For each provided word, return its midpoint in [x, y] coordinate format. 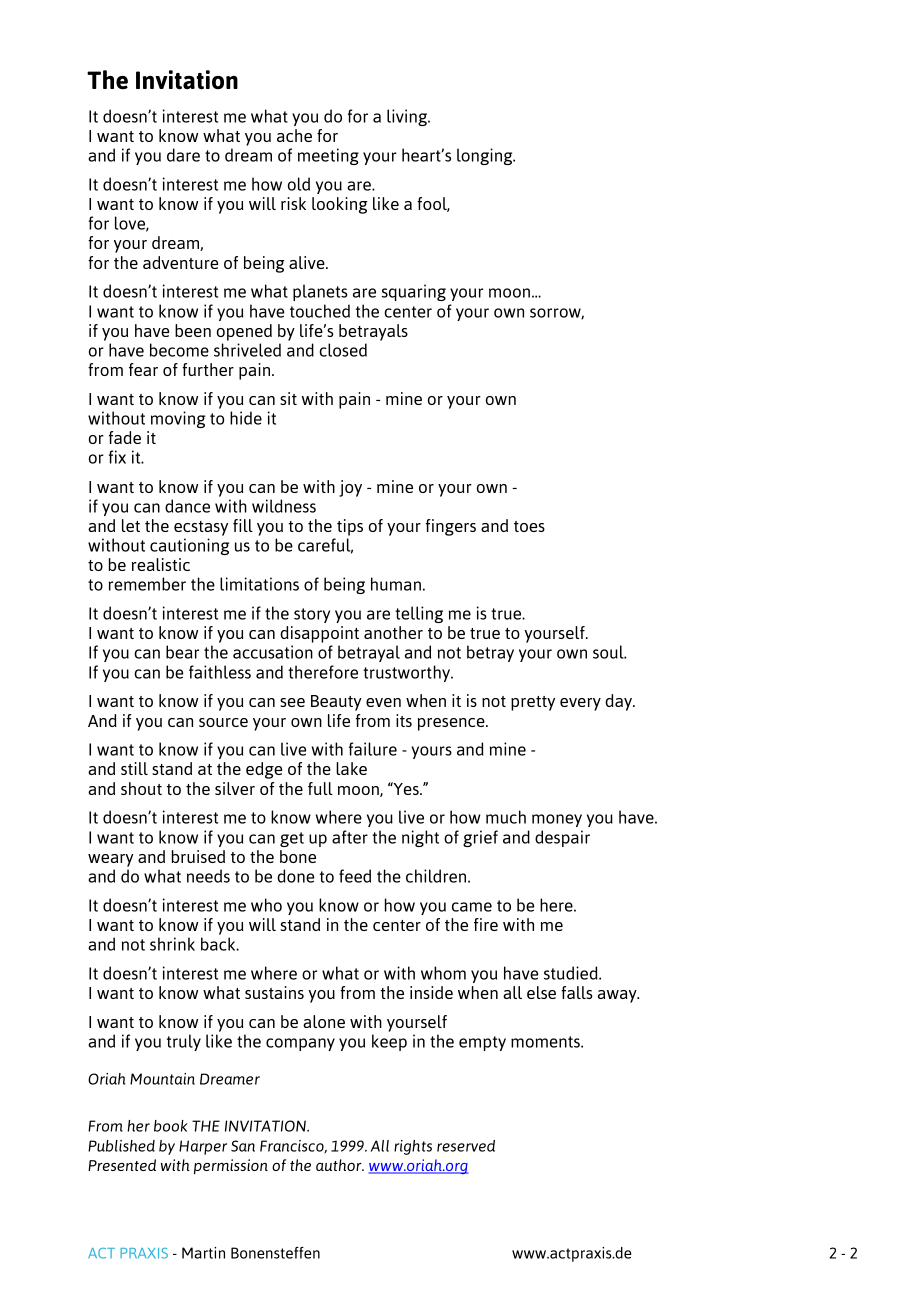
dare [183, 155]
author [340, 1165]
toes [529, 526]
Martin [203, 1253]
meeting [328, 156]
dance [187, 506]
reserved [466, 1146]
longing [486, 156]
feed [355, 876]
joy [350, 488]
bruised [198, 856]
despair [562, 838]
